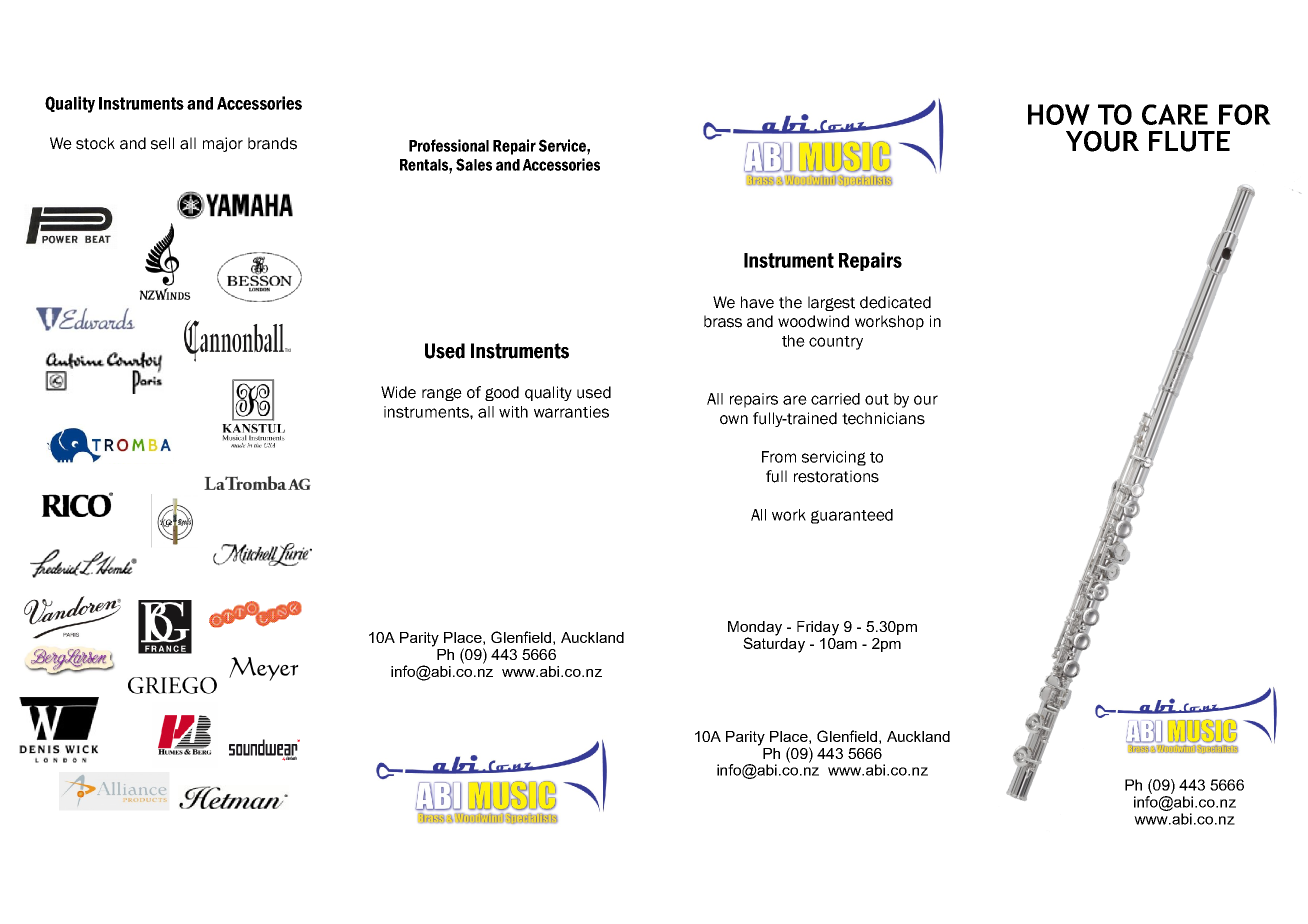  Describe the element at coordinates (836, 343) in the document. I see `country` at that location.
